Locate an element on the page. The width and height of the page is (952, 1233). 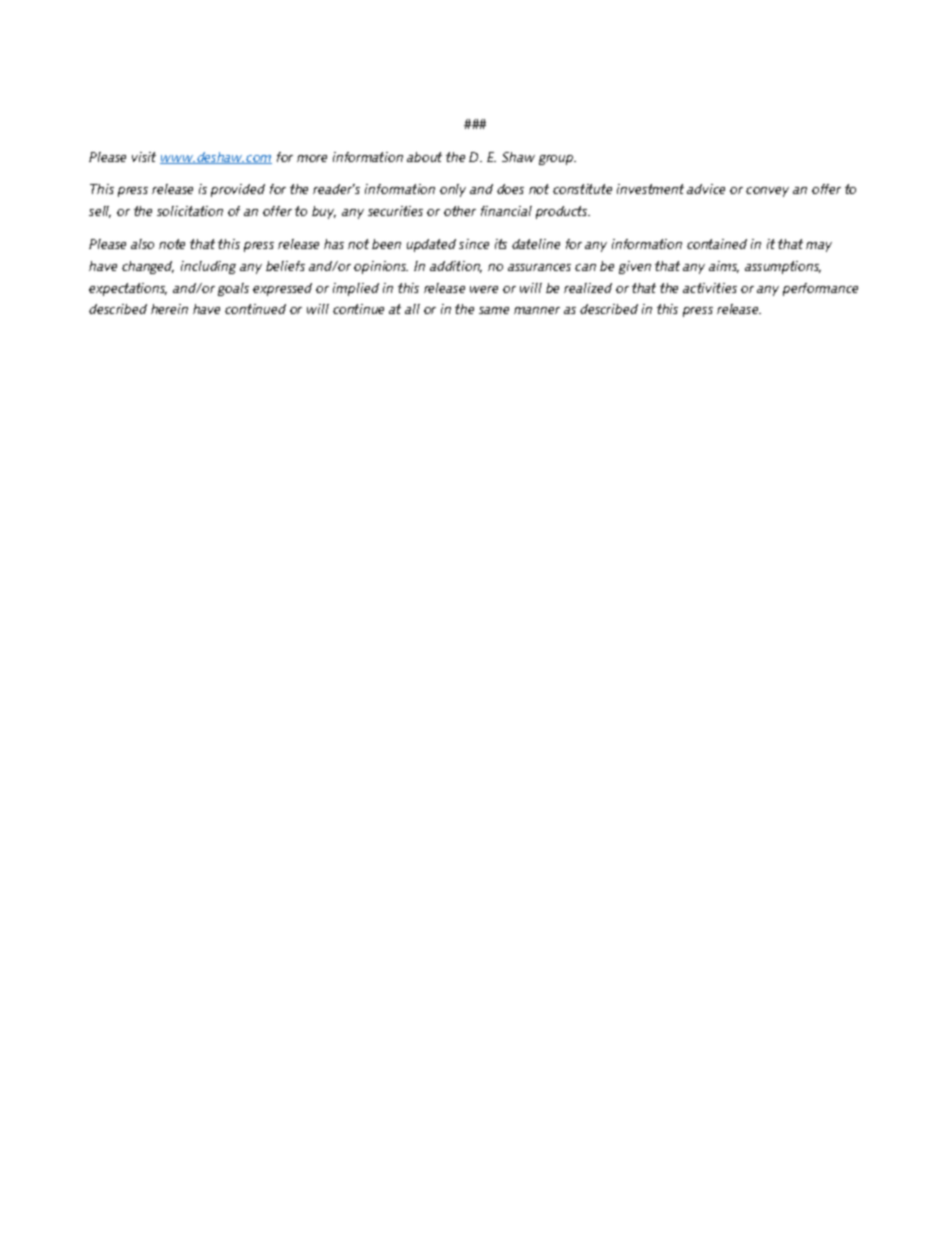
products is located at coordinates (563, 212).
